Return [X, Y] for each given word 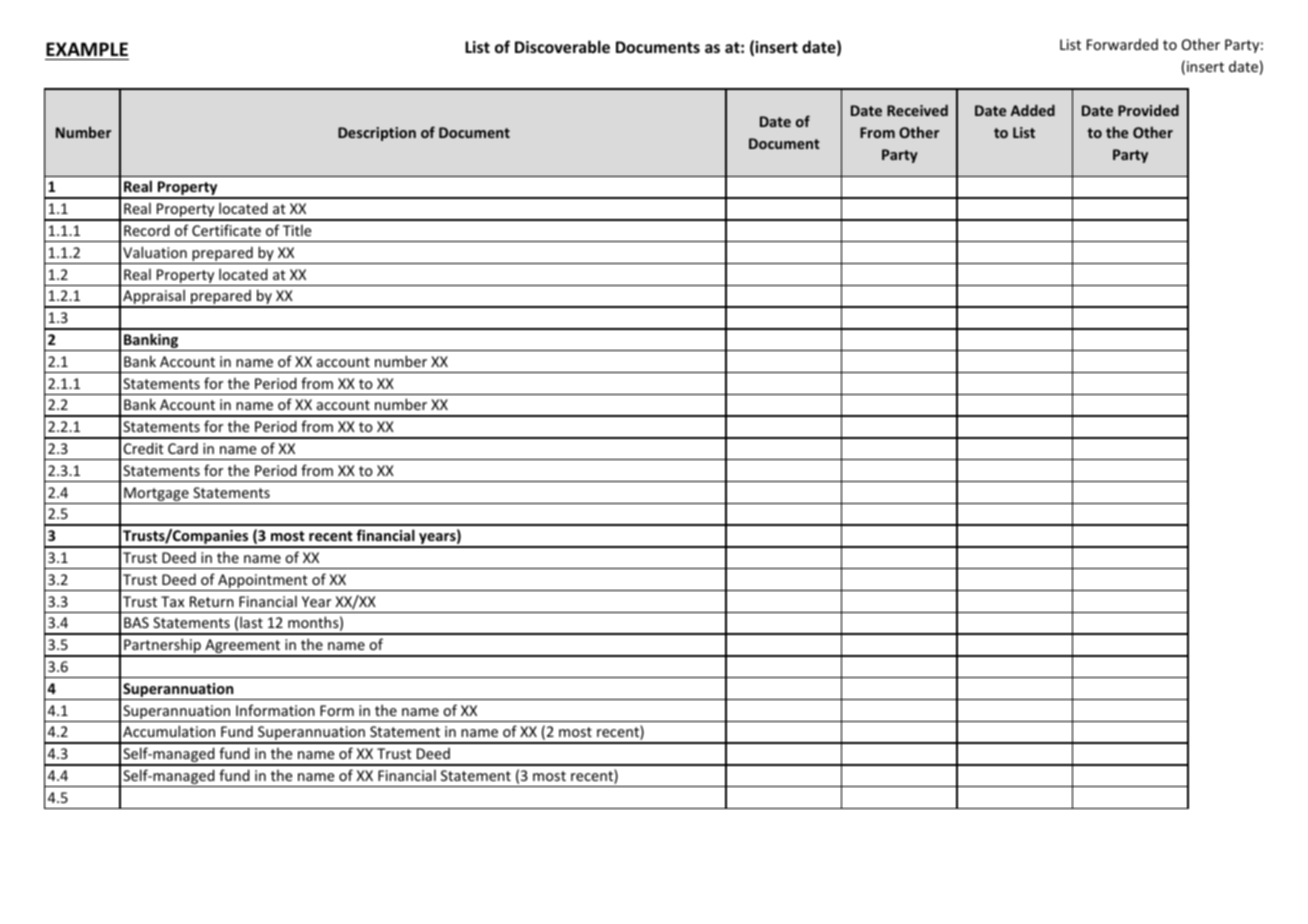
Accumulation [169, 731]
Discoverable [562, 46]
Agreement [243, 647]
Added [1033, 110]
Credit [144, 448]
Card [183, 448]
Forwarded [1122, 44]
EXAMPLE [87, 49]
